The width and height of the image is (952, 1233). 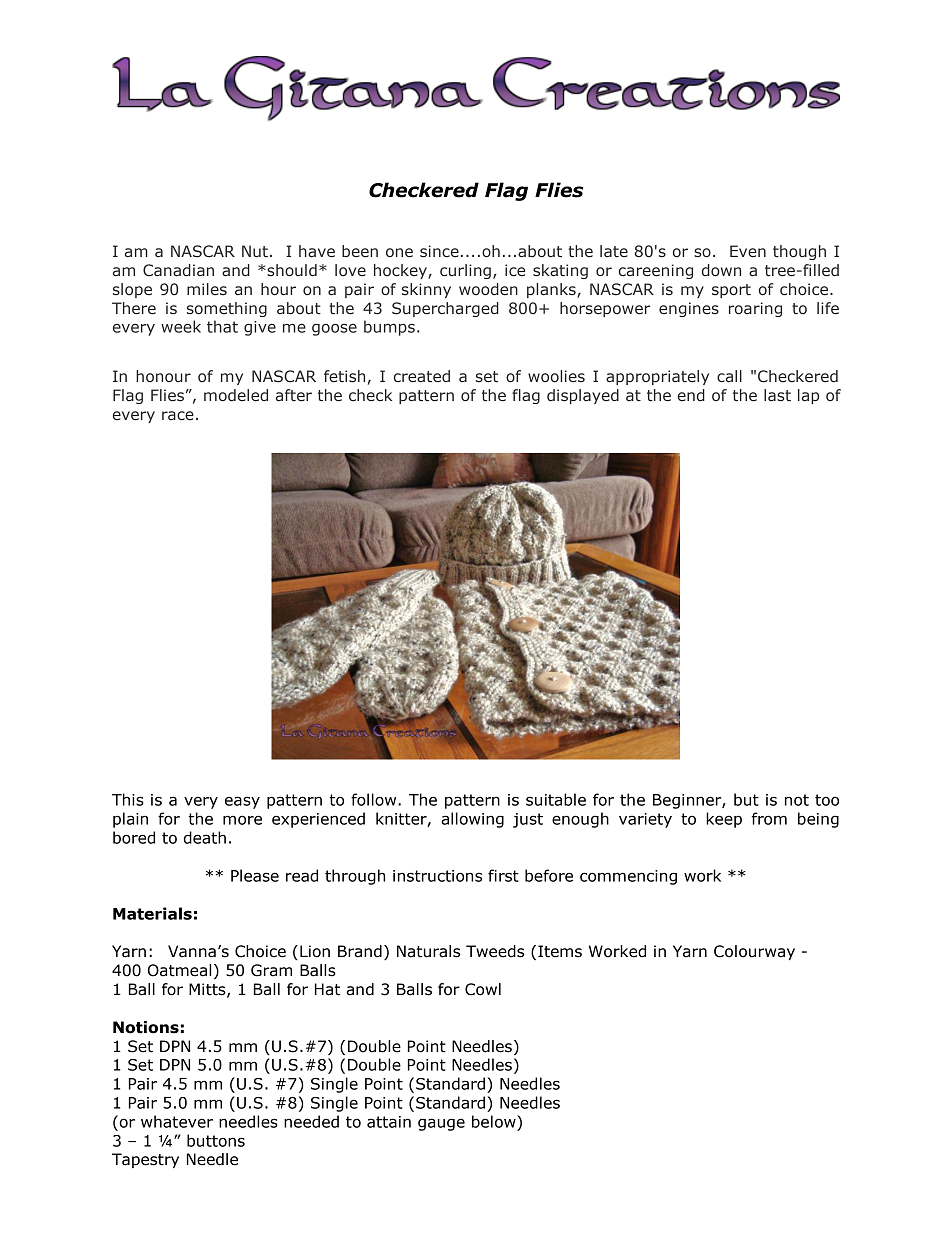 What do you see at coordinates (628, 877) in the image?
I see `commencing` at bounding box center [628, 877].
